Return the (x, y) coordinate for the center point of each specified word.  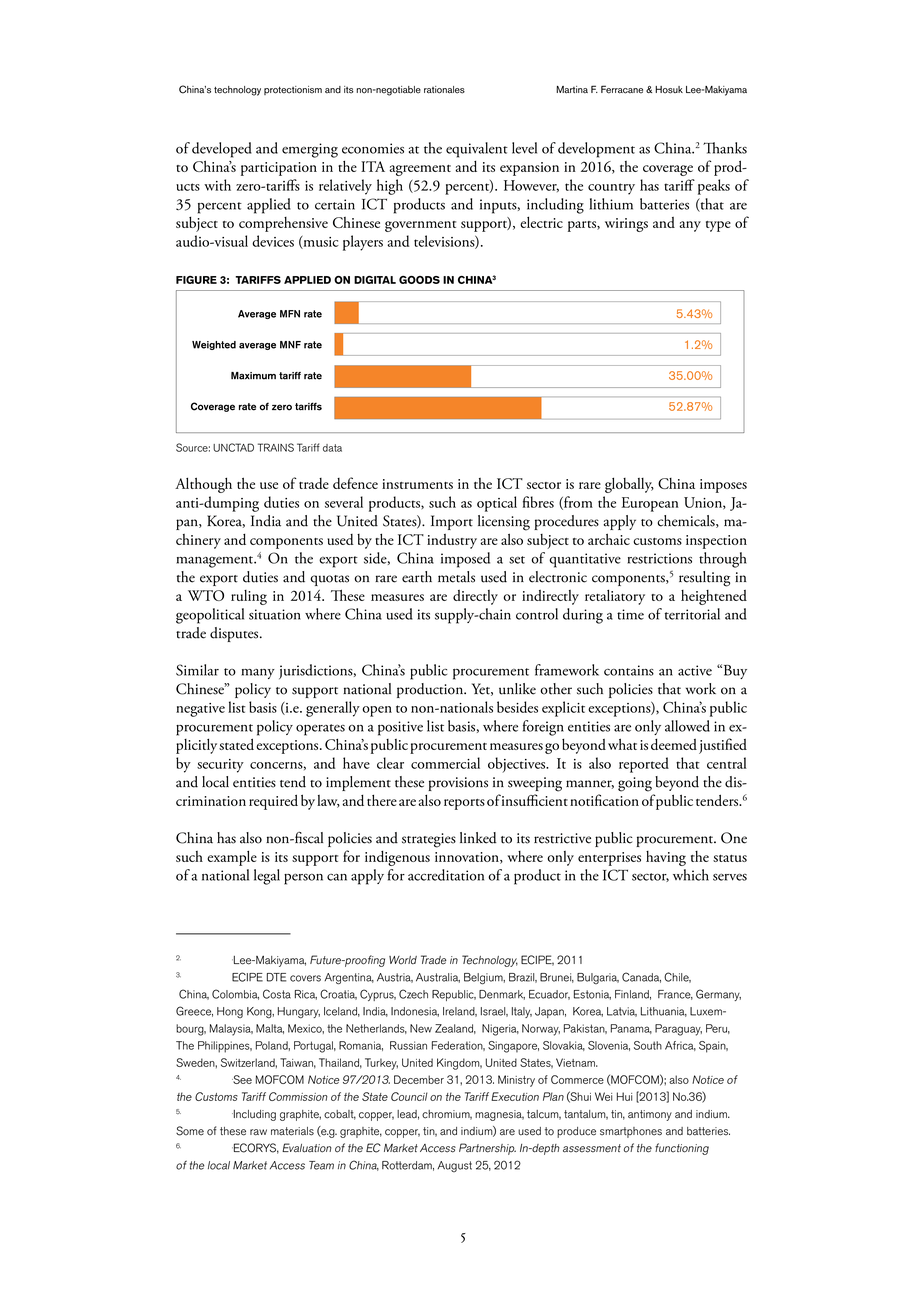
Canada (641, 977)
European (650, 504)
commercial (445, 763)
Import (452, 522)
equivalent (477, 150)
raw (258, 1132)
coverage (668, 170)
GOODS (419, 280)
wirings (626, 225)
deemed (674, 744)
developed (222, 150)
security (220, 766)
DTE (276, 977)
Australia (438, 978)
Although (203, 485)
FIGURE (196, 280)
